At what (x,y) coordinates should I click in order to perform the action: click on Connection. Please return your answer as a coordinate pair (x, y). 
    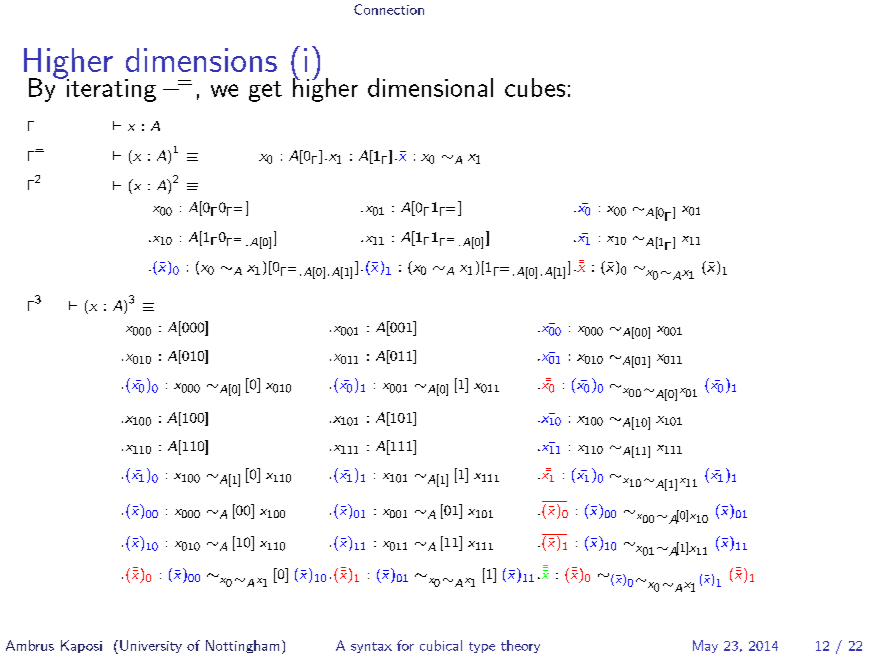
    Looking at the image, I should click on (389, 9).
